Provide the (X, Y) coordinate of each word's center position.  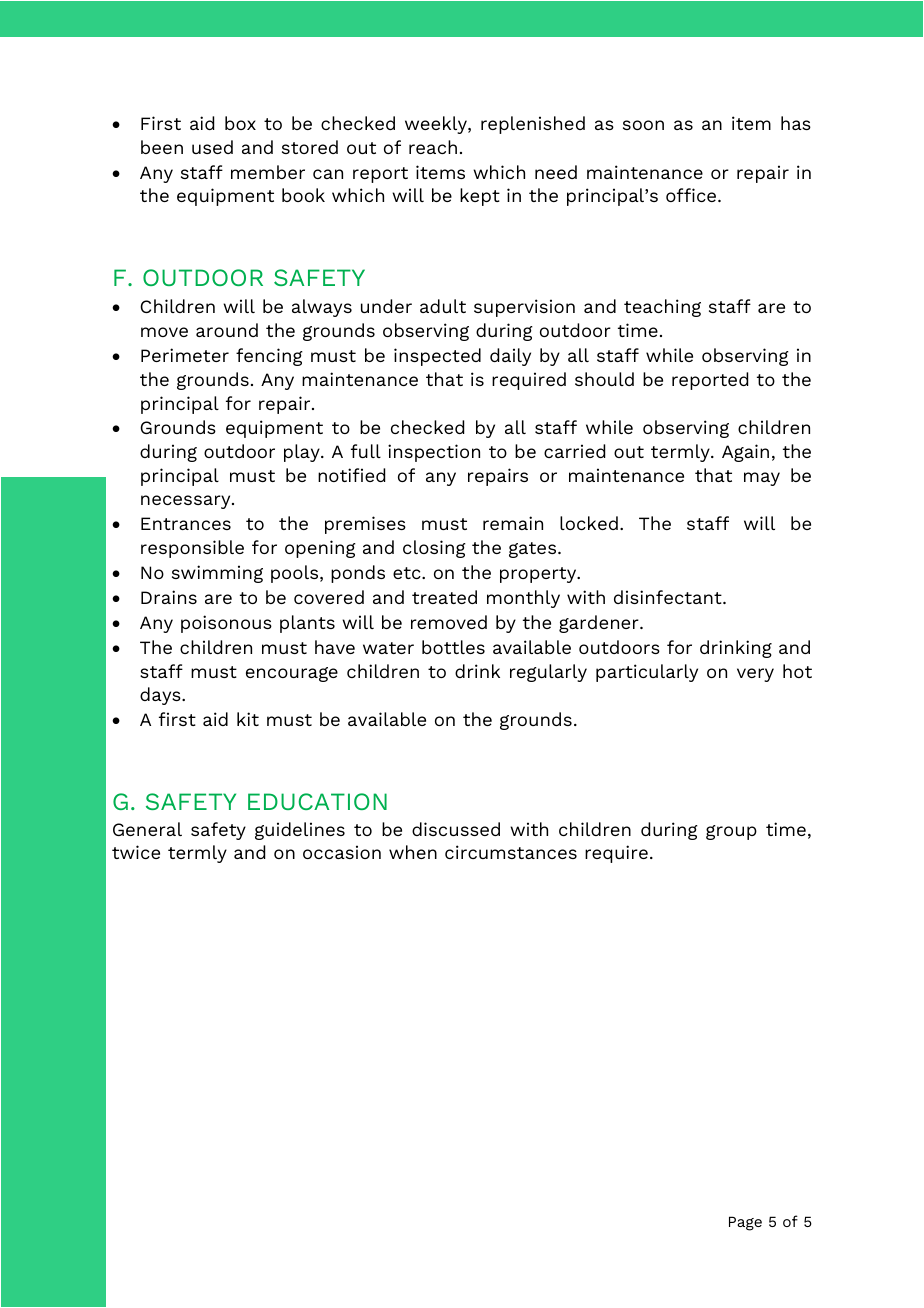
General (147, 829)
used (212, 147)
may (762, 479)
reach (433, 147)
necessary (187, 502)
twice (136, 852)
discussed (456, 829)
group (731, 832)
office (692, 195)
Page (745, 1223)
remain (513, 523)
